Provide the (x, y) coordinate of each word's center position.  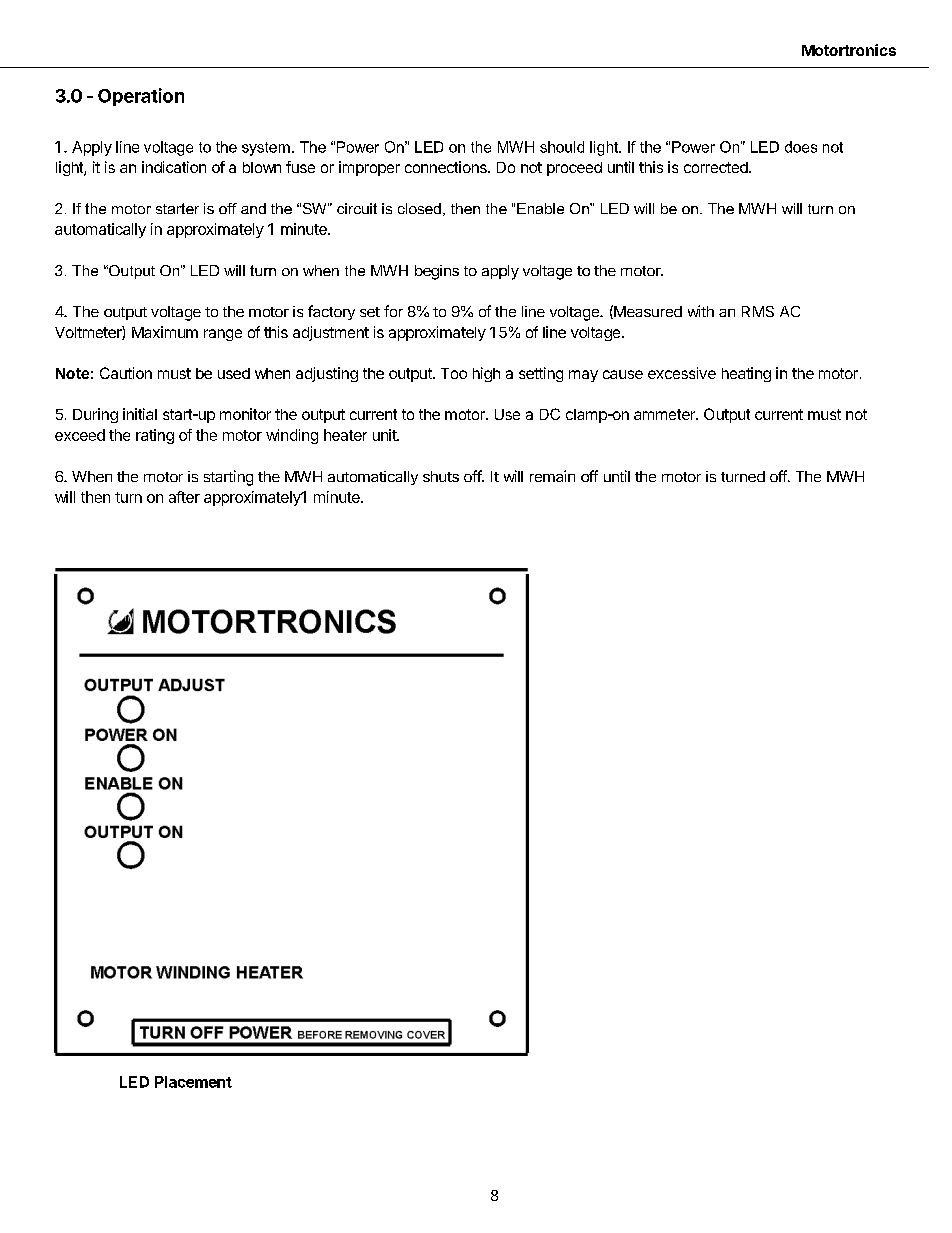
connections (447, 167)
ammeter (665, 414)
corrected (717, 167)
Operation (141, 97)
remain (552, 476)
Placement (193, 1082)
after (184, 497)
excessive (682, 373)
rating (155, 436)
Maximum (165, 332)
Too (454, 373)
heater (345, 435)
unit (385, 435)
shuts (441, 476)
